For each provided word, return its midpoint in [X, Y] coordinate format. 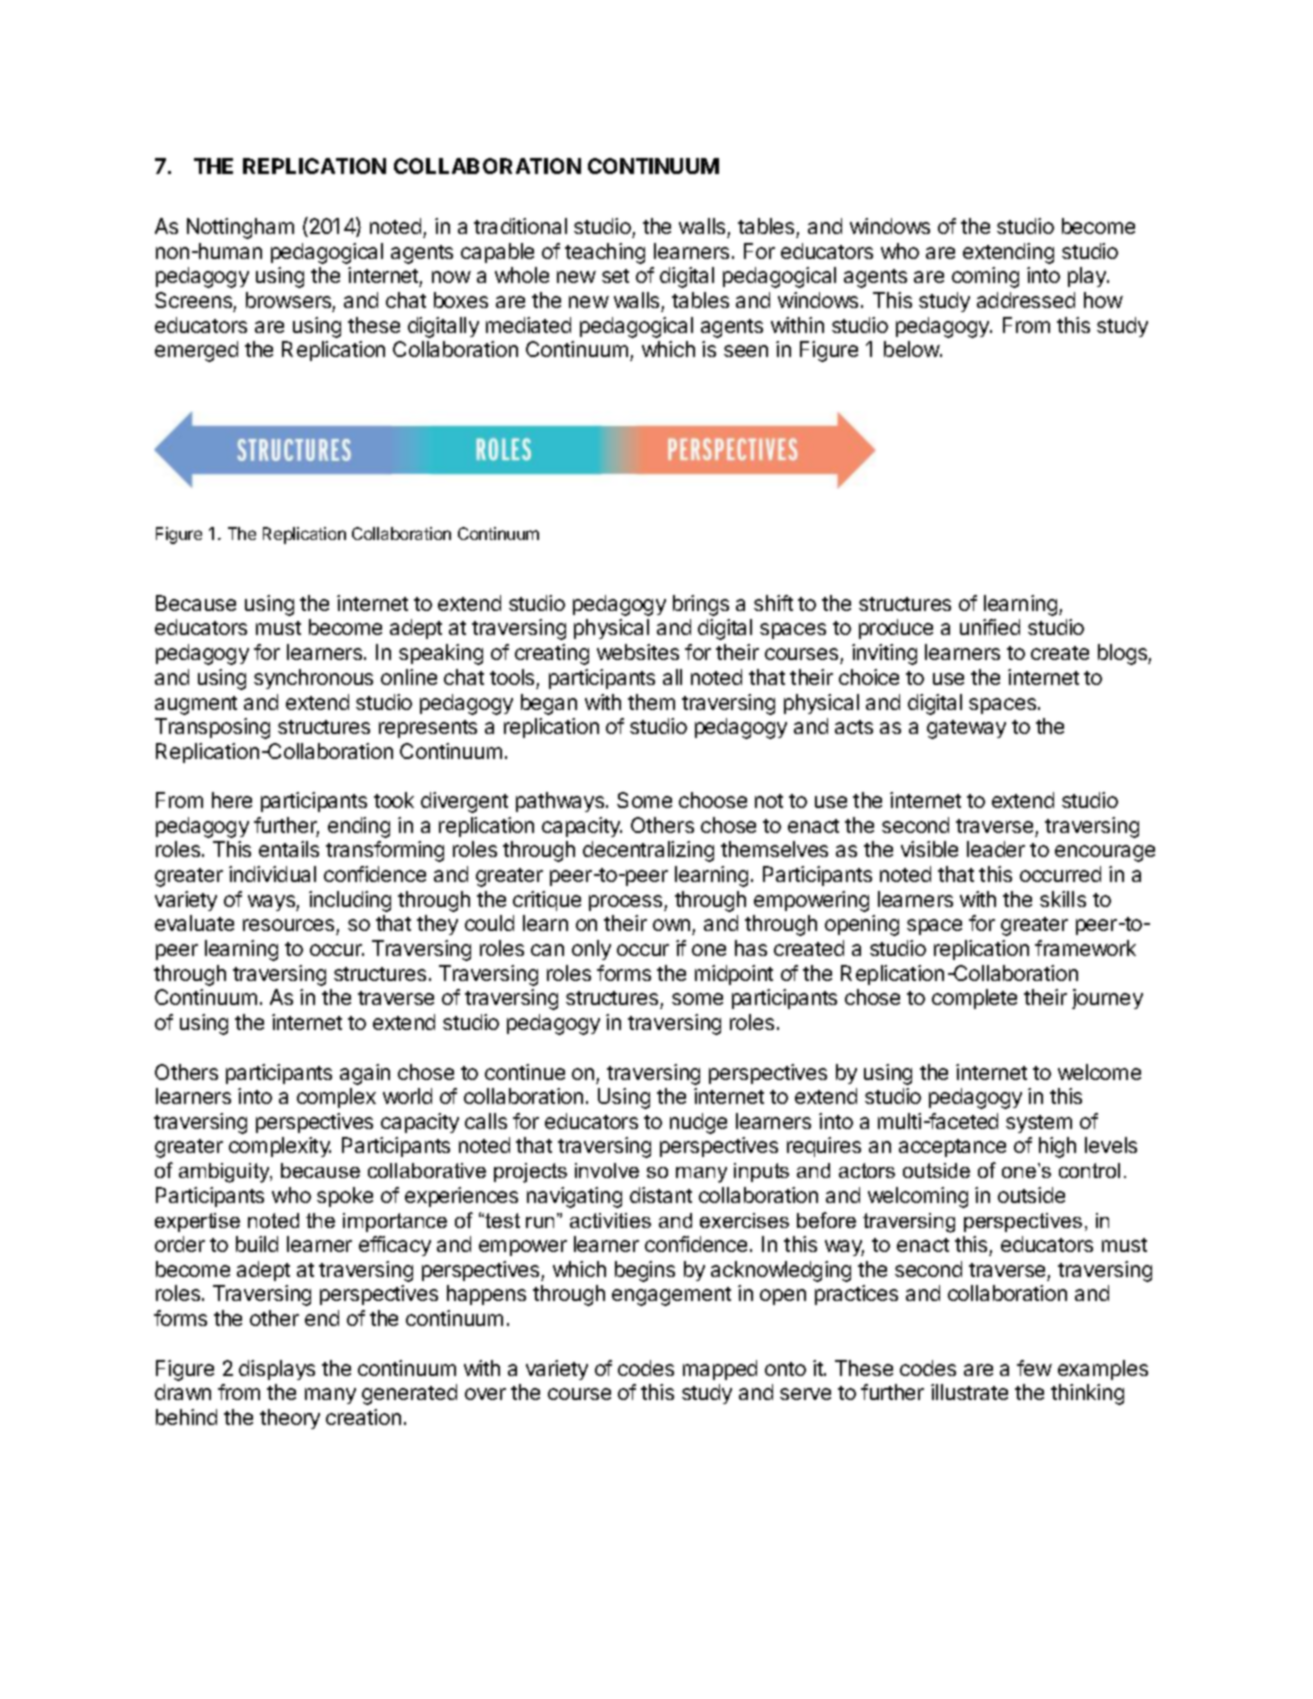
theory [290, 1419]
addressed [1026, 300]
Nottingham [240, 228]
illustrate [969, 1392]
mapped [720, 1370]
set [615, 276]
